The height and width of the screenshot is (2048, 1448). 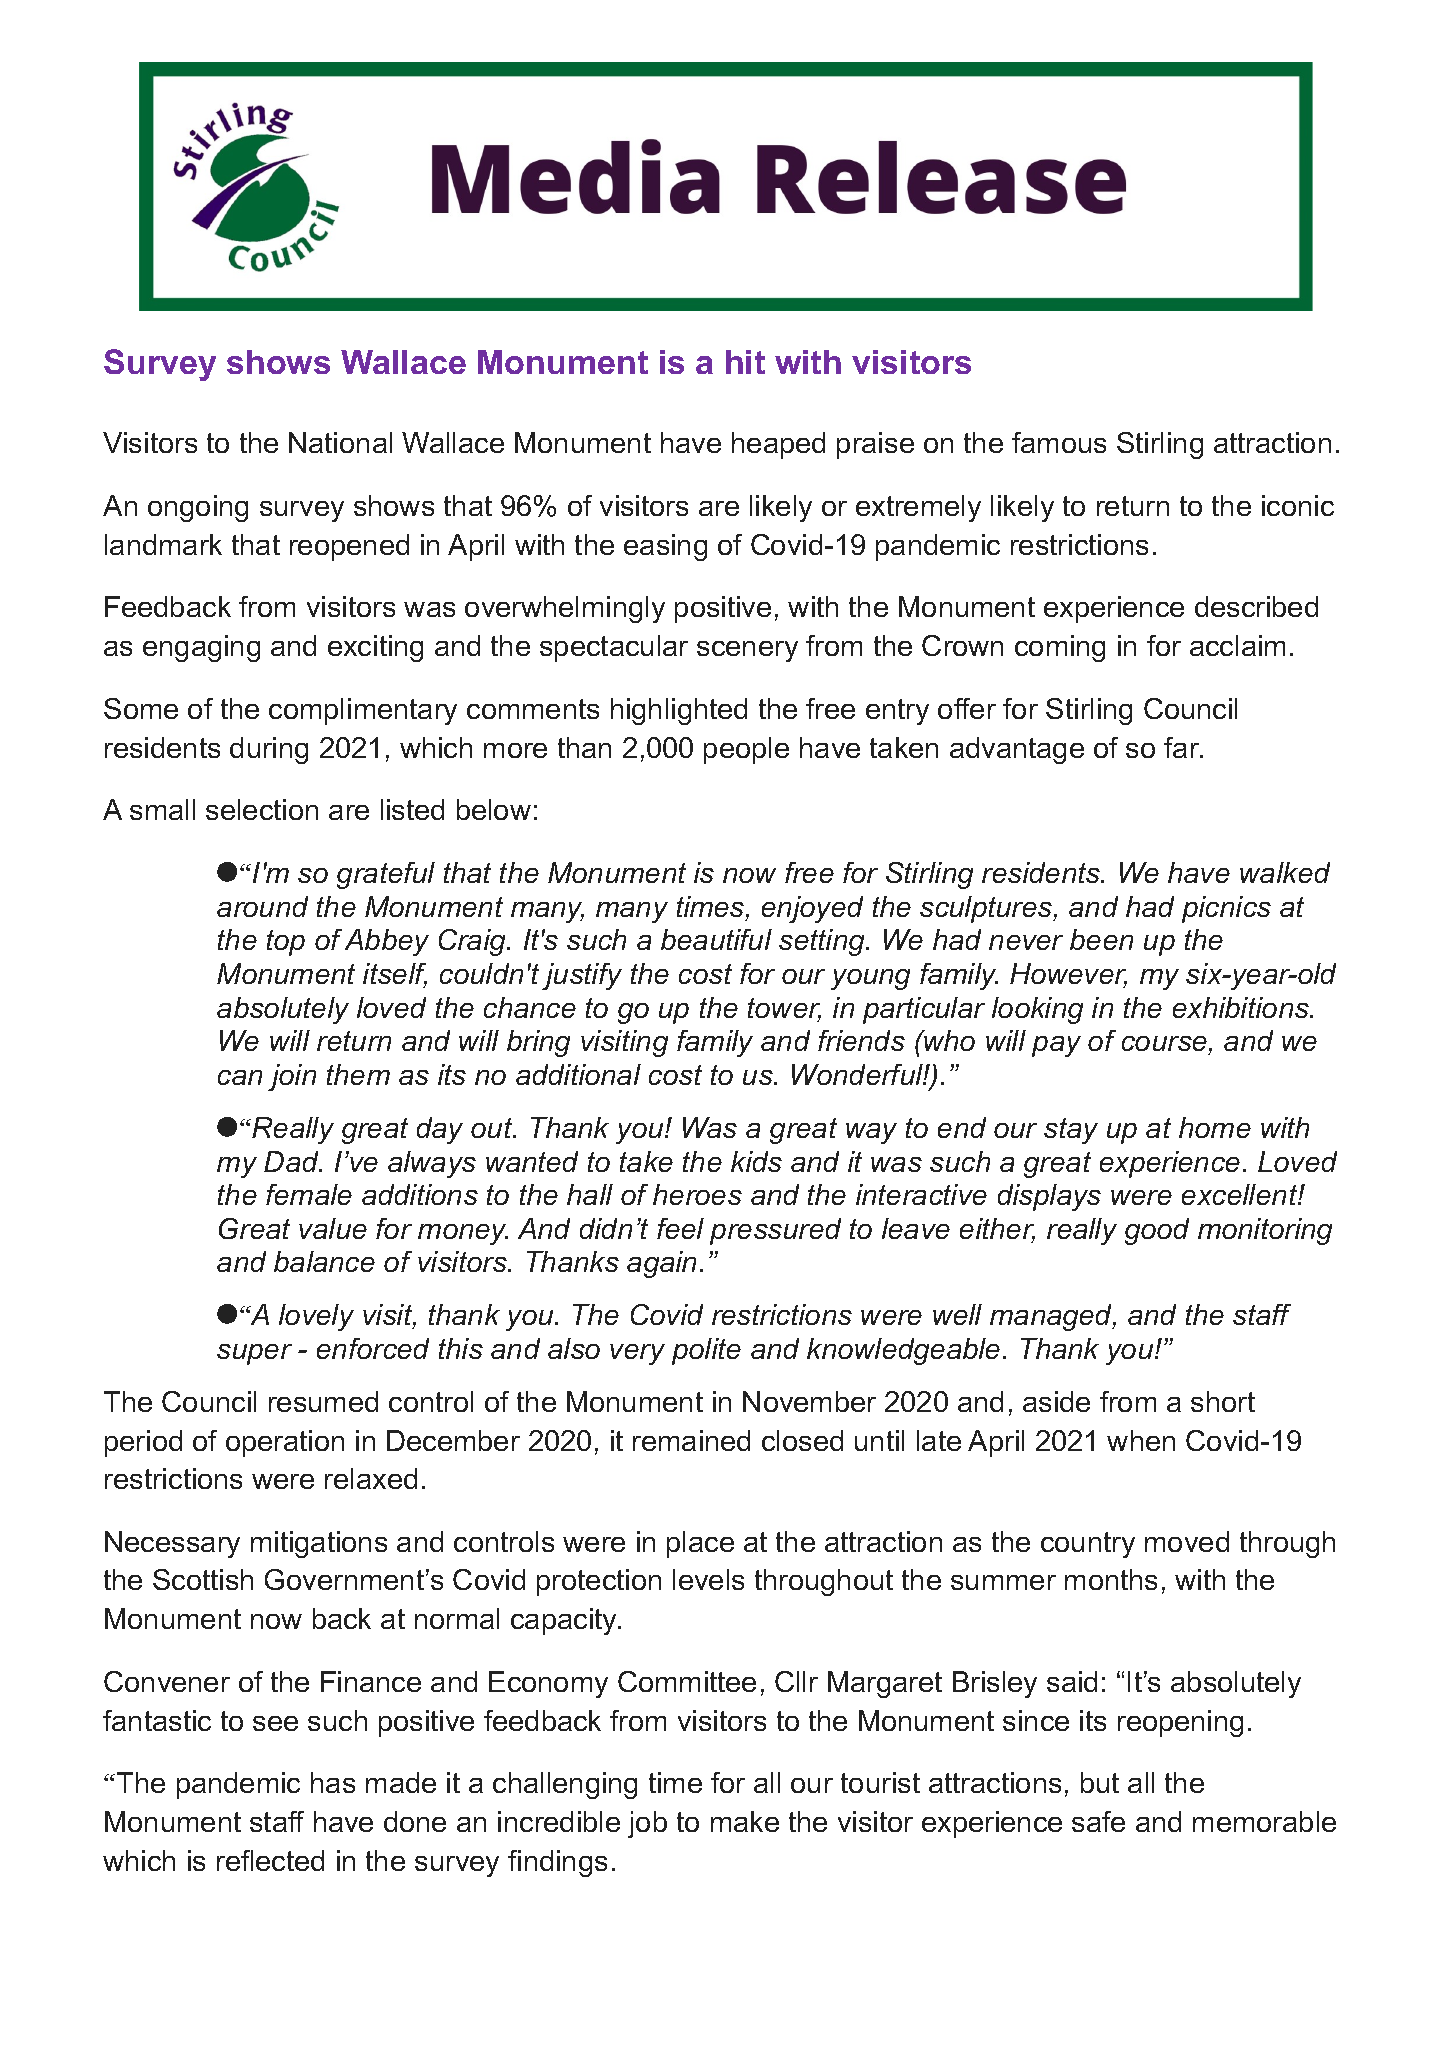 What do you see at coordinates (1059, 442) in the screenshot?
I see `famous` at bounding box center [1059, 442].
